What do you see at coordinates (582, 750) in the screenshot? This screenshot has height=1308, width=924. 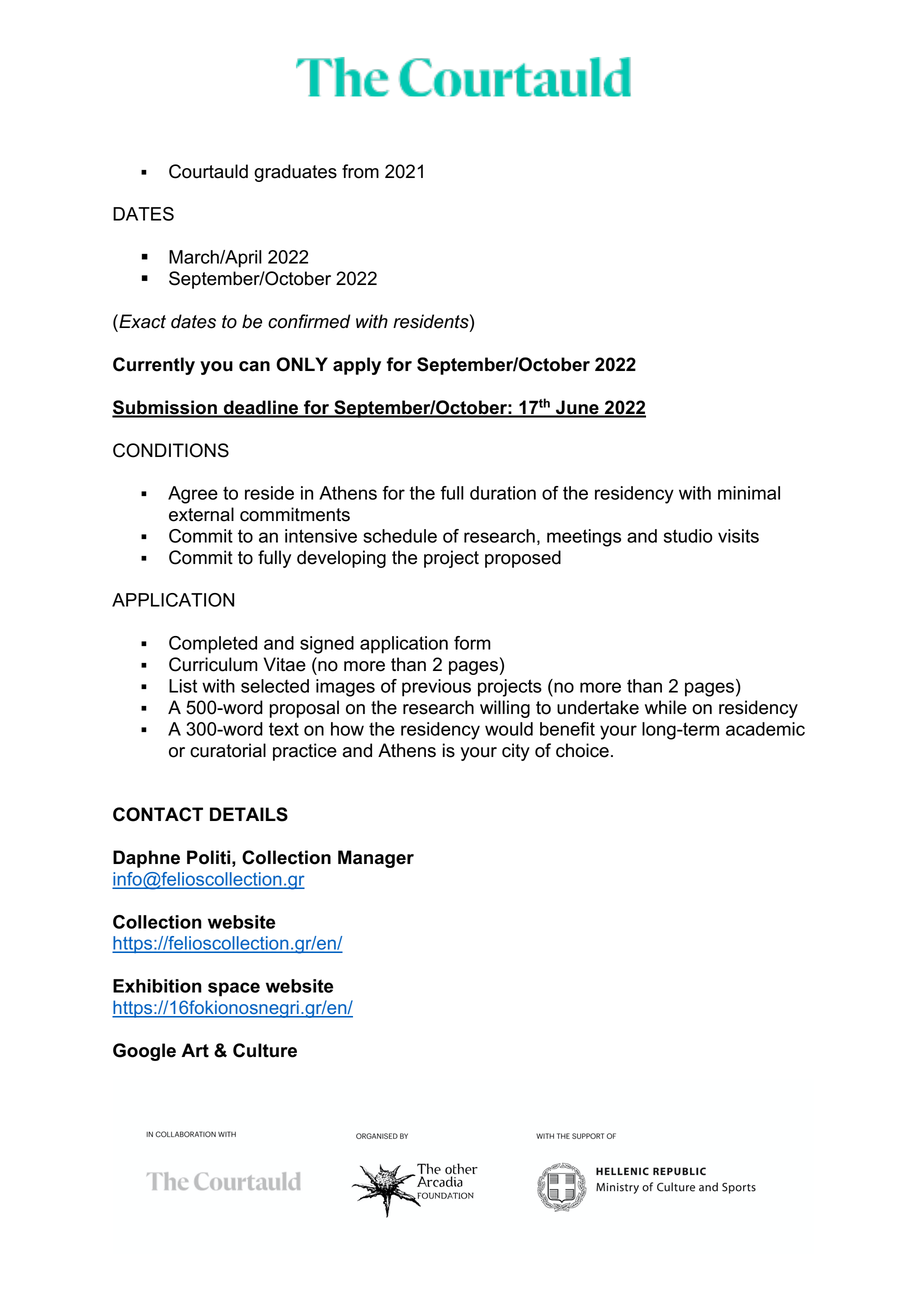 I see `choice` at bounding box center [582, 750].
